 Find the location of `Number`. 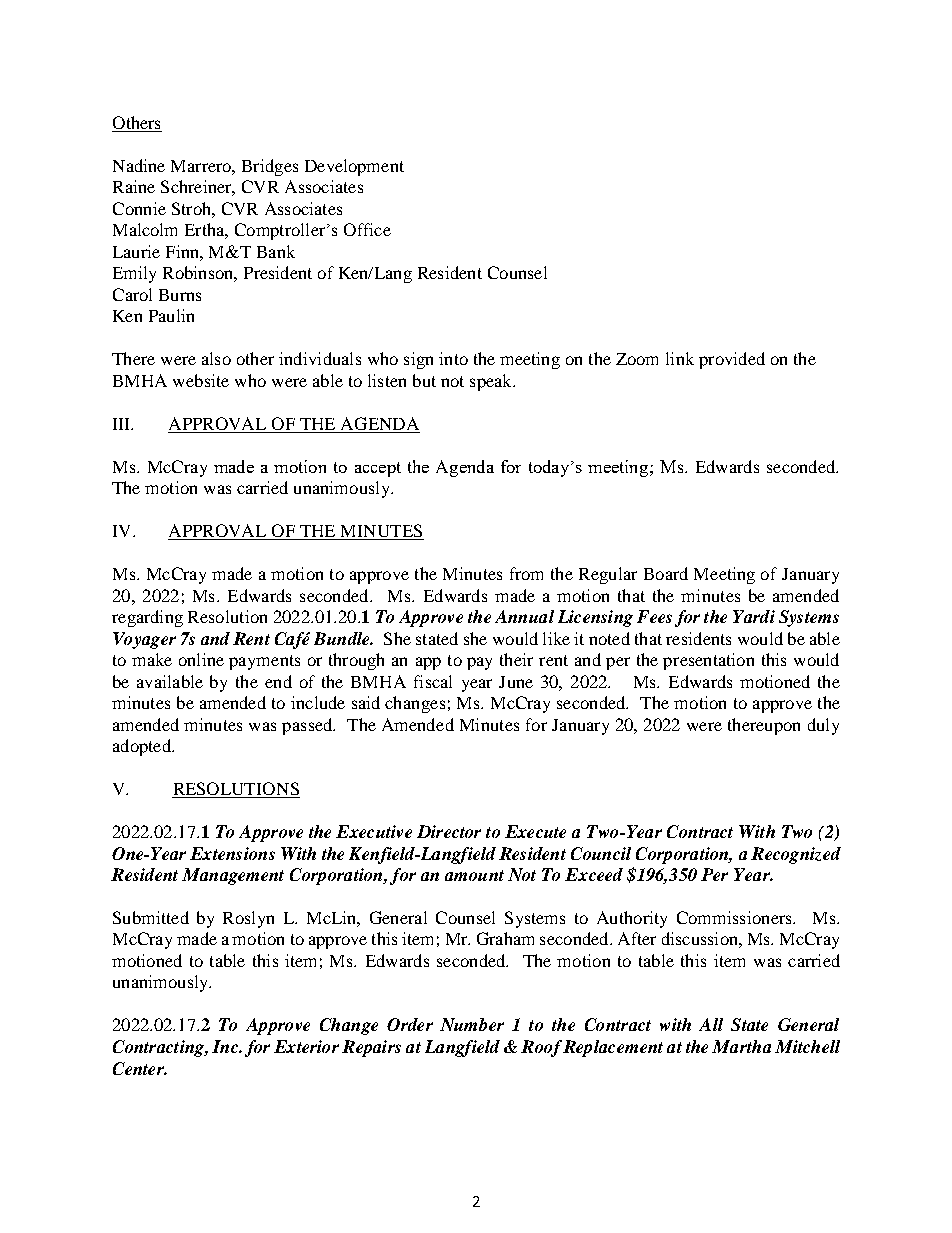

Number is located at coordinates (472, 1024).
